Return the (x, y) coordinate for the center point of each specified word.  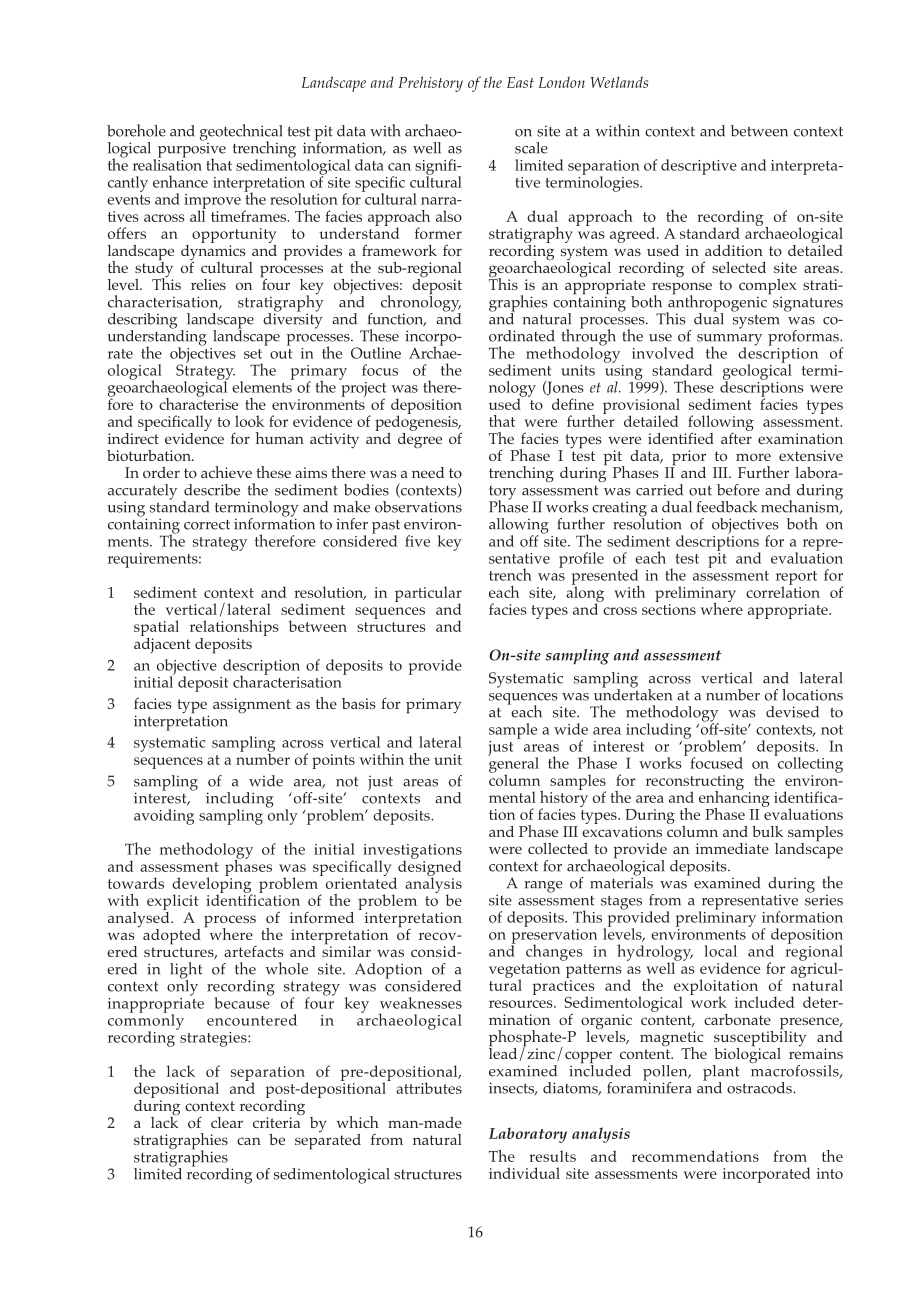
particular (428, 595)
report (796, 579)
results (552, 1156)
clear (227, 1122)
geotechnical (241, 133)
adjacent (162, 644)
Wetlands (619, 82)
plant (721, 1074)
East (520, 82)
